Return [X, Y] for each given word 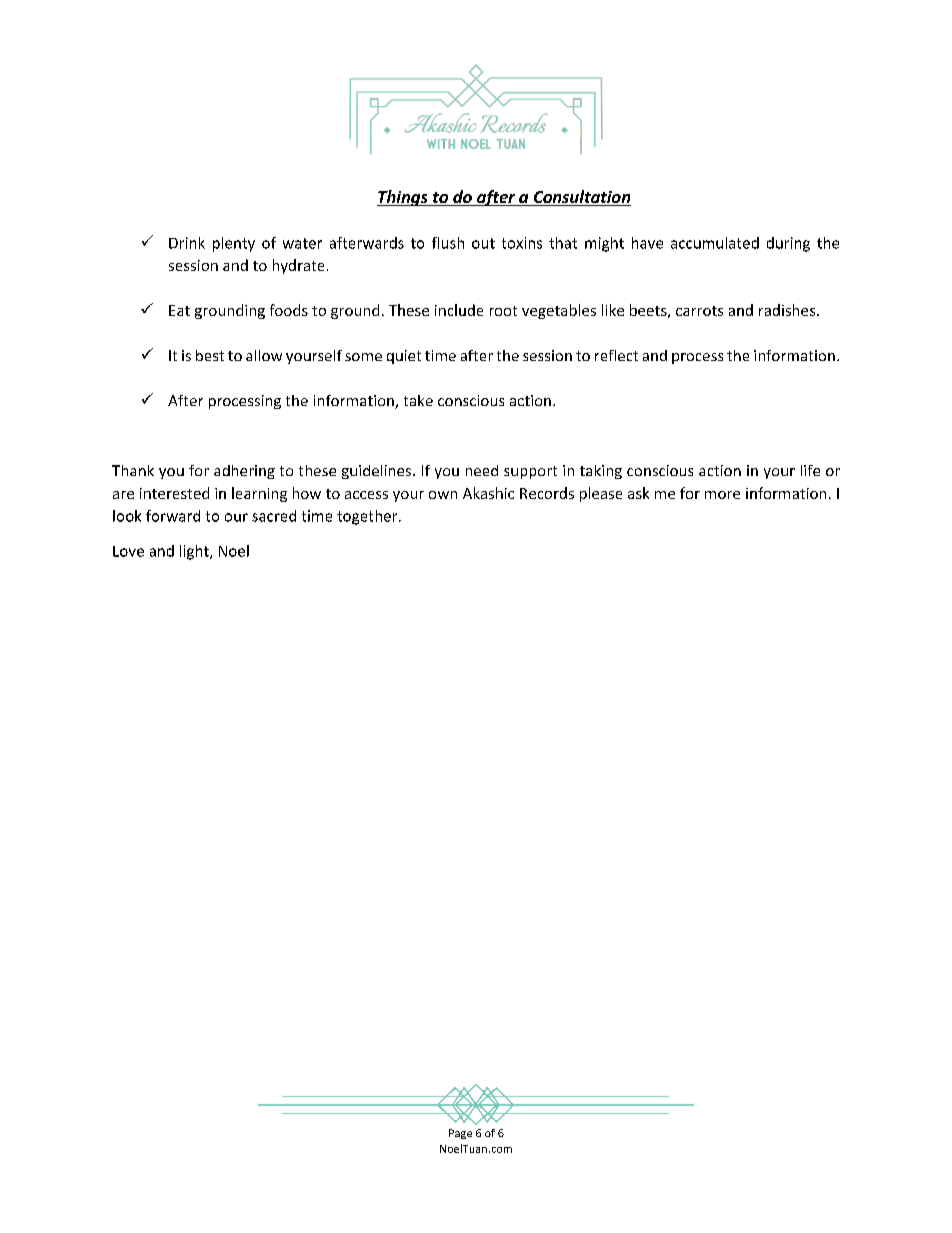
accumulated [715, 243]
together [368, 517]
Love [128, 551]
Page [460, 1134]
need [482, 470]
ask [638, 493]
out [483, 243]
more [722, 495]
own [443, 495]
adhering [244, 472]
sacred [274, 516]
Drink [187, 243]
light [195, 552]
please [601, 494]
